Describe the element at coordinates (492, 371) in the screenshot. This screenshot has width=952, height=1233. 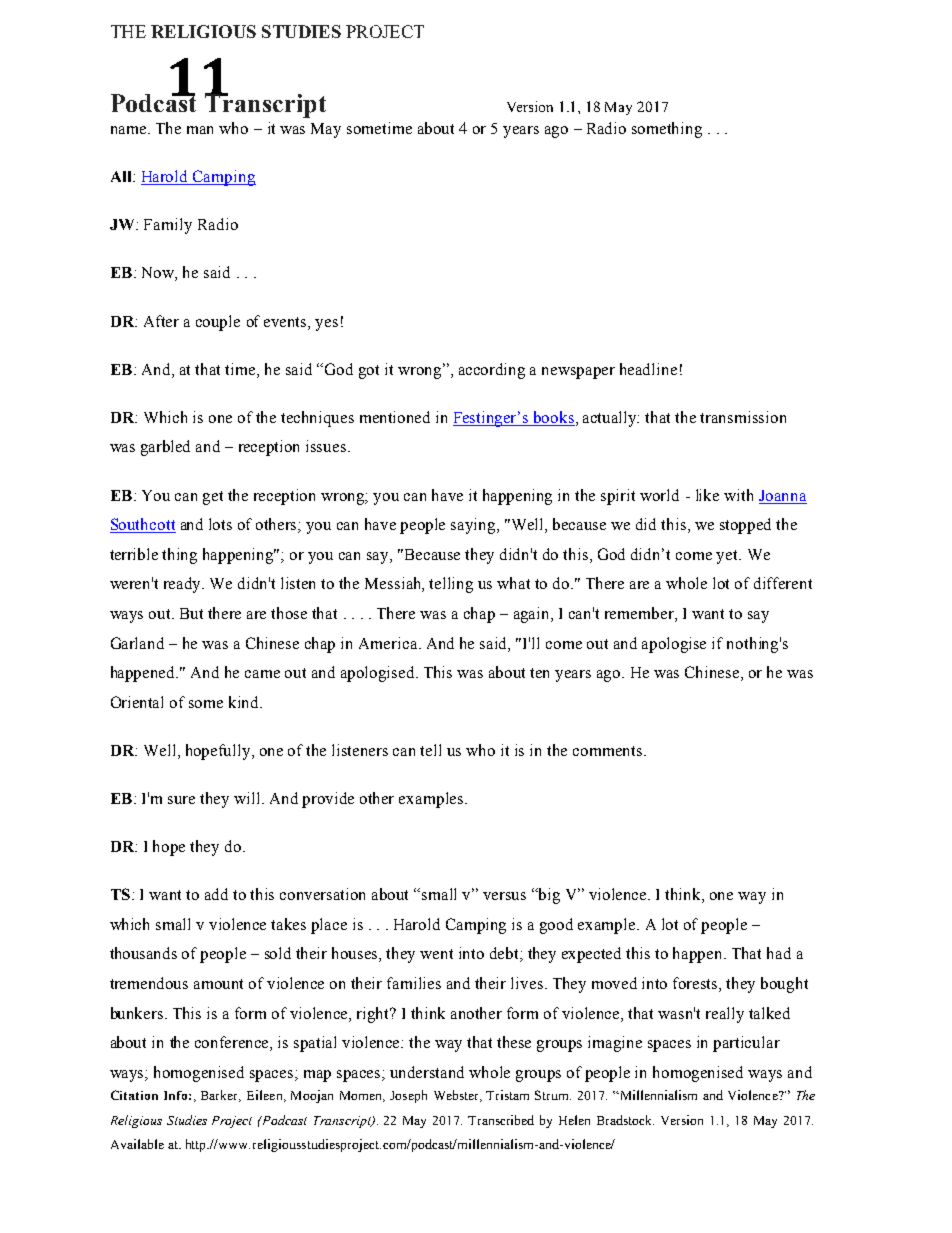
I see `according` at that location.
